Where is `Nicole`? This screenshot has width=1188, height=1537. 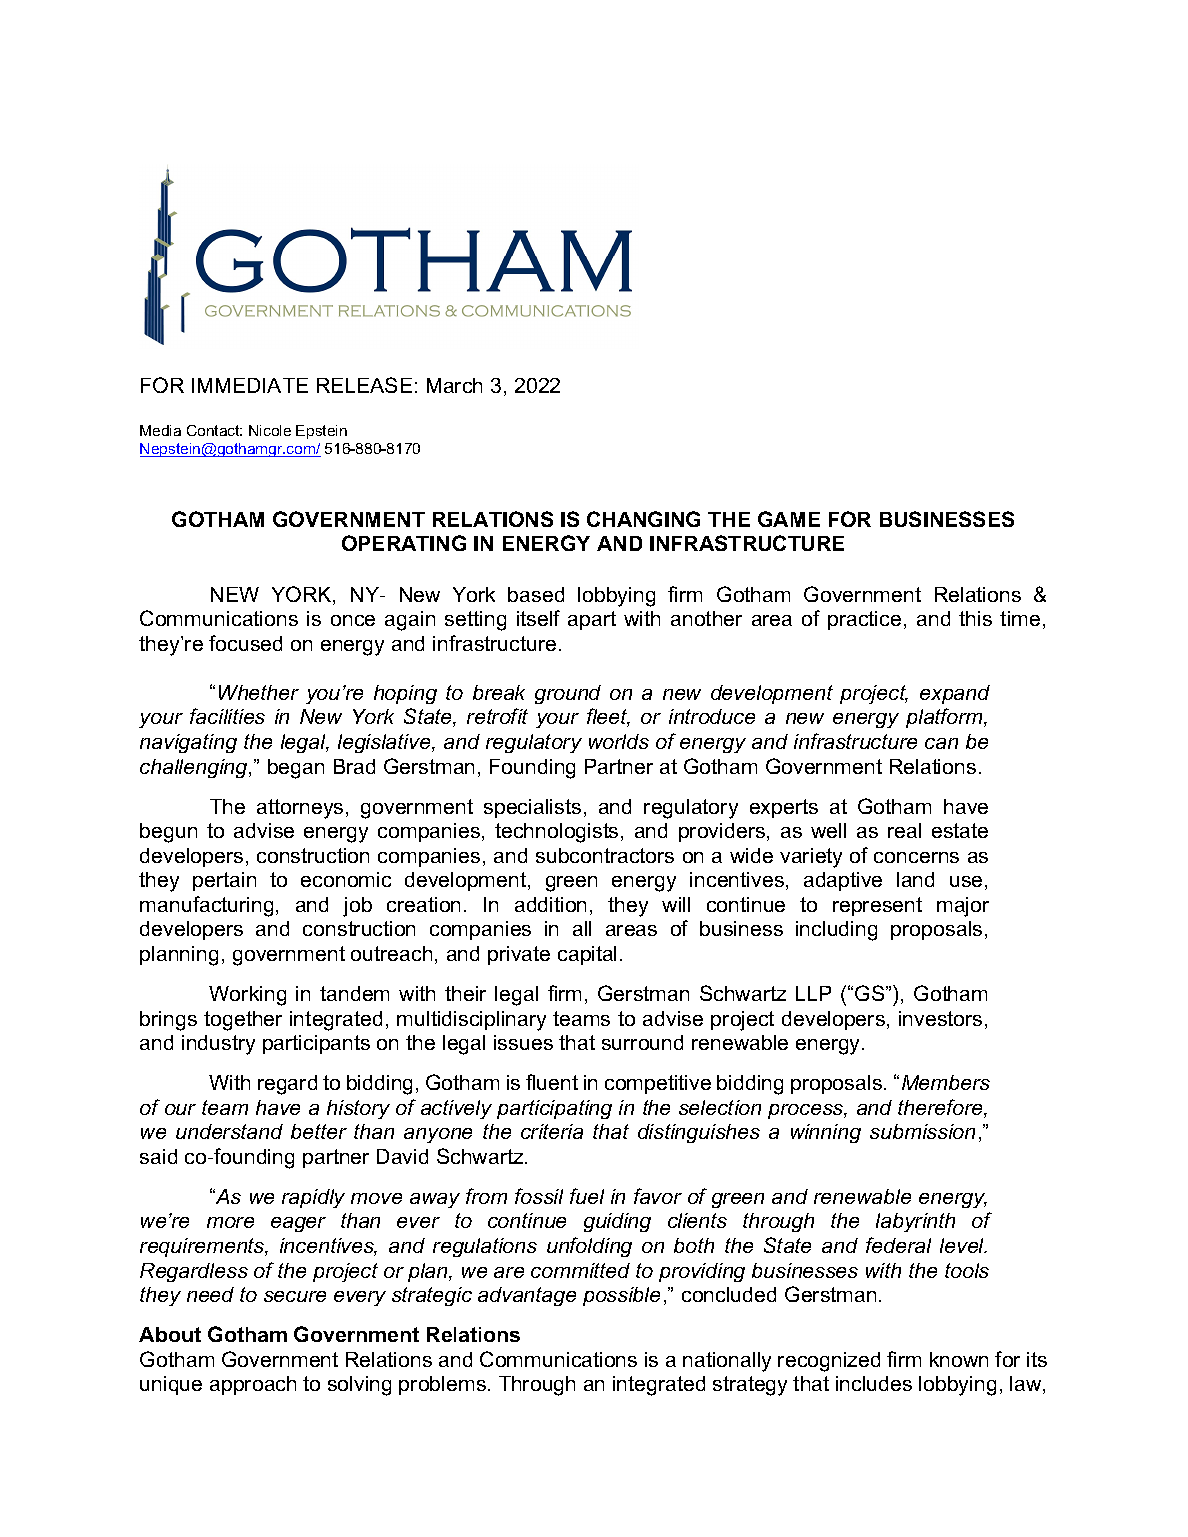 Nicole is located at coordinates (270, 430).
